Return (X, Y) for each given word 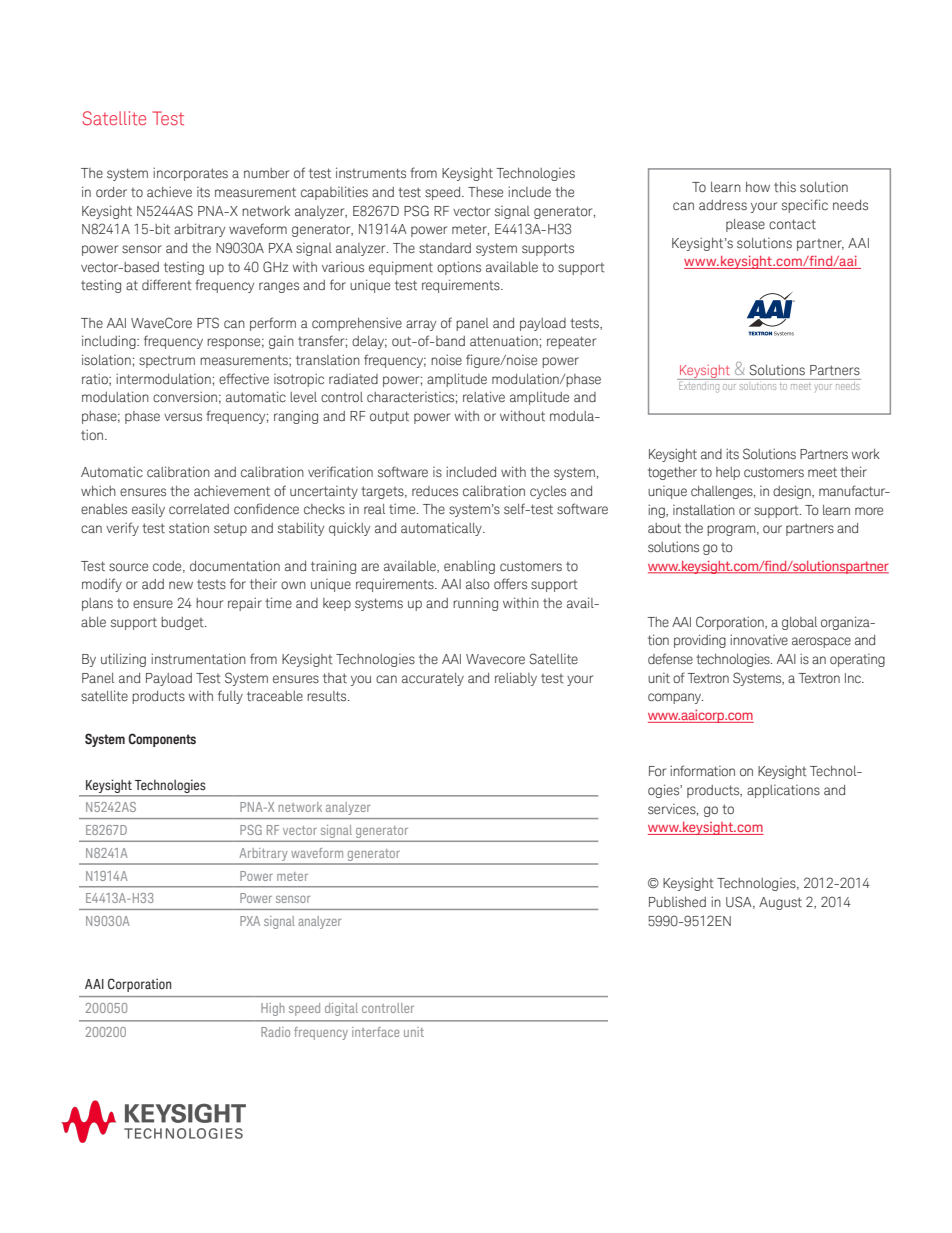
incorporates (190, 174)
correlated (199, 509)
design (793, 492)
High (273, 1009)
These (485, 192)
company (675, 698)
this (785, 187)
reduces (435, 491)
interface (375, 1032)
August (780, 903)
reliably (516, 679)
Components (162, 740)
